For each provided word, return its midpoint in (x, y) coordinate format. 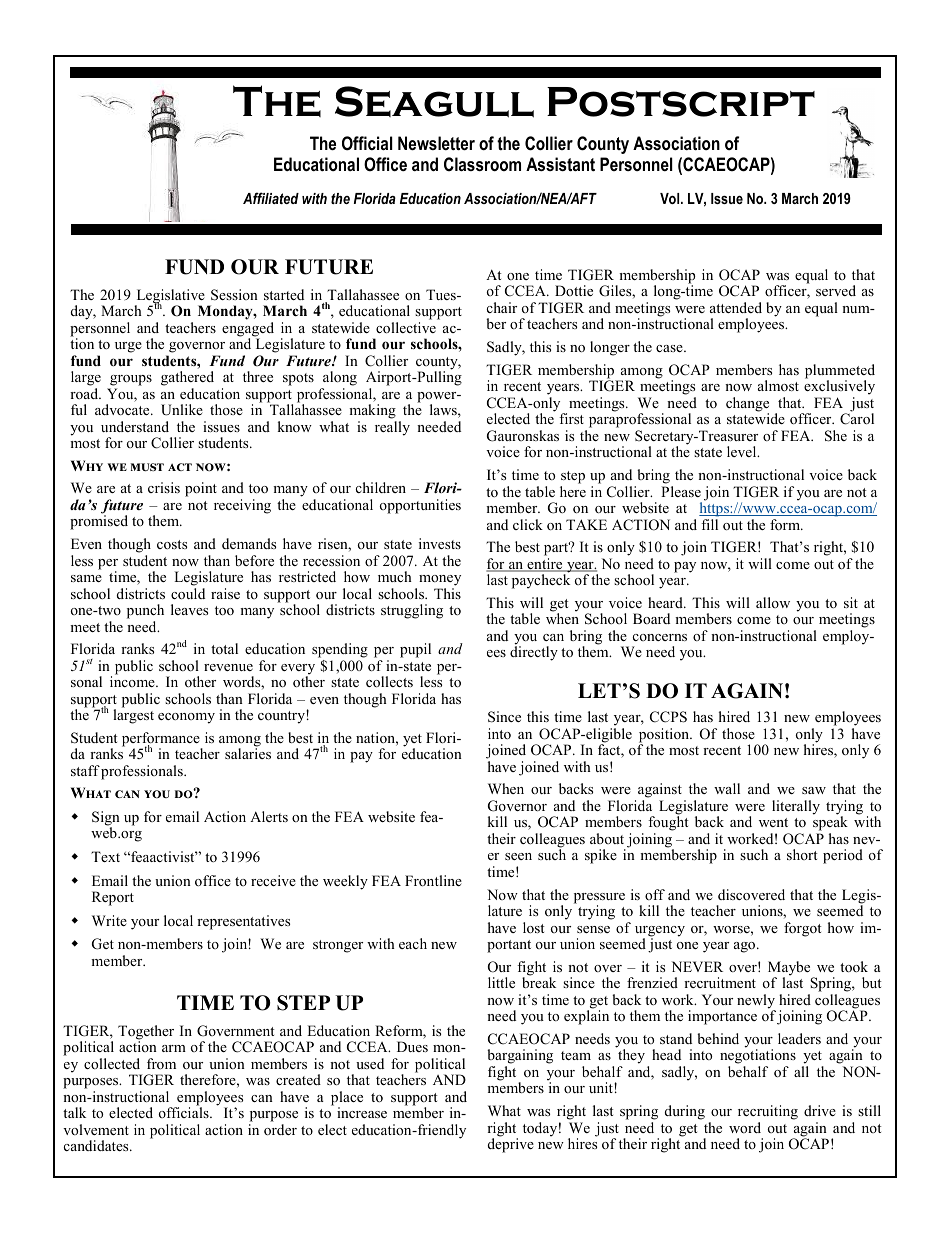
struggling (412, 611)
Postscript (681, 102)
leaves (189, 609)
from (161, 1063)
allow (773, 602)
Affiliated (271, 198)
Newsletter (436, 143)
